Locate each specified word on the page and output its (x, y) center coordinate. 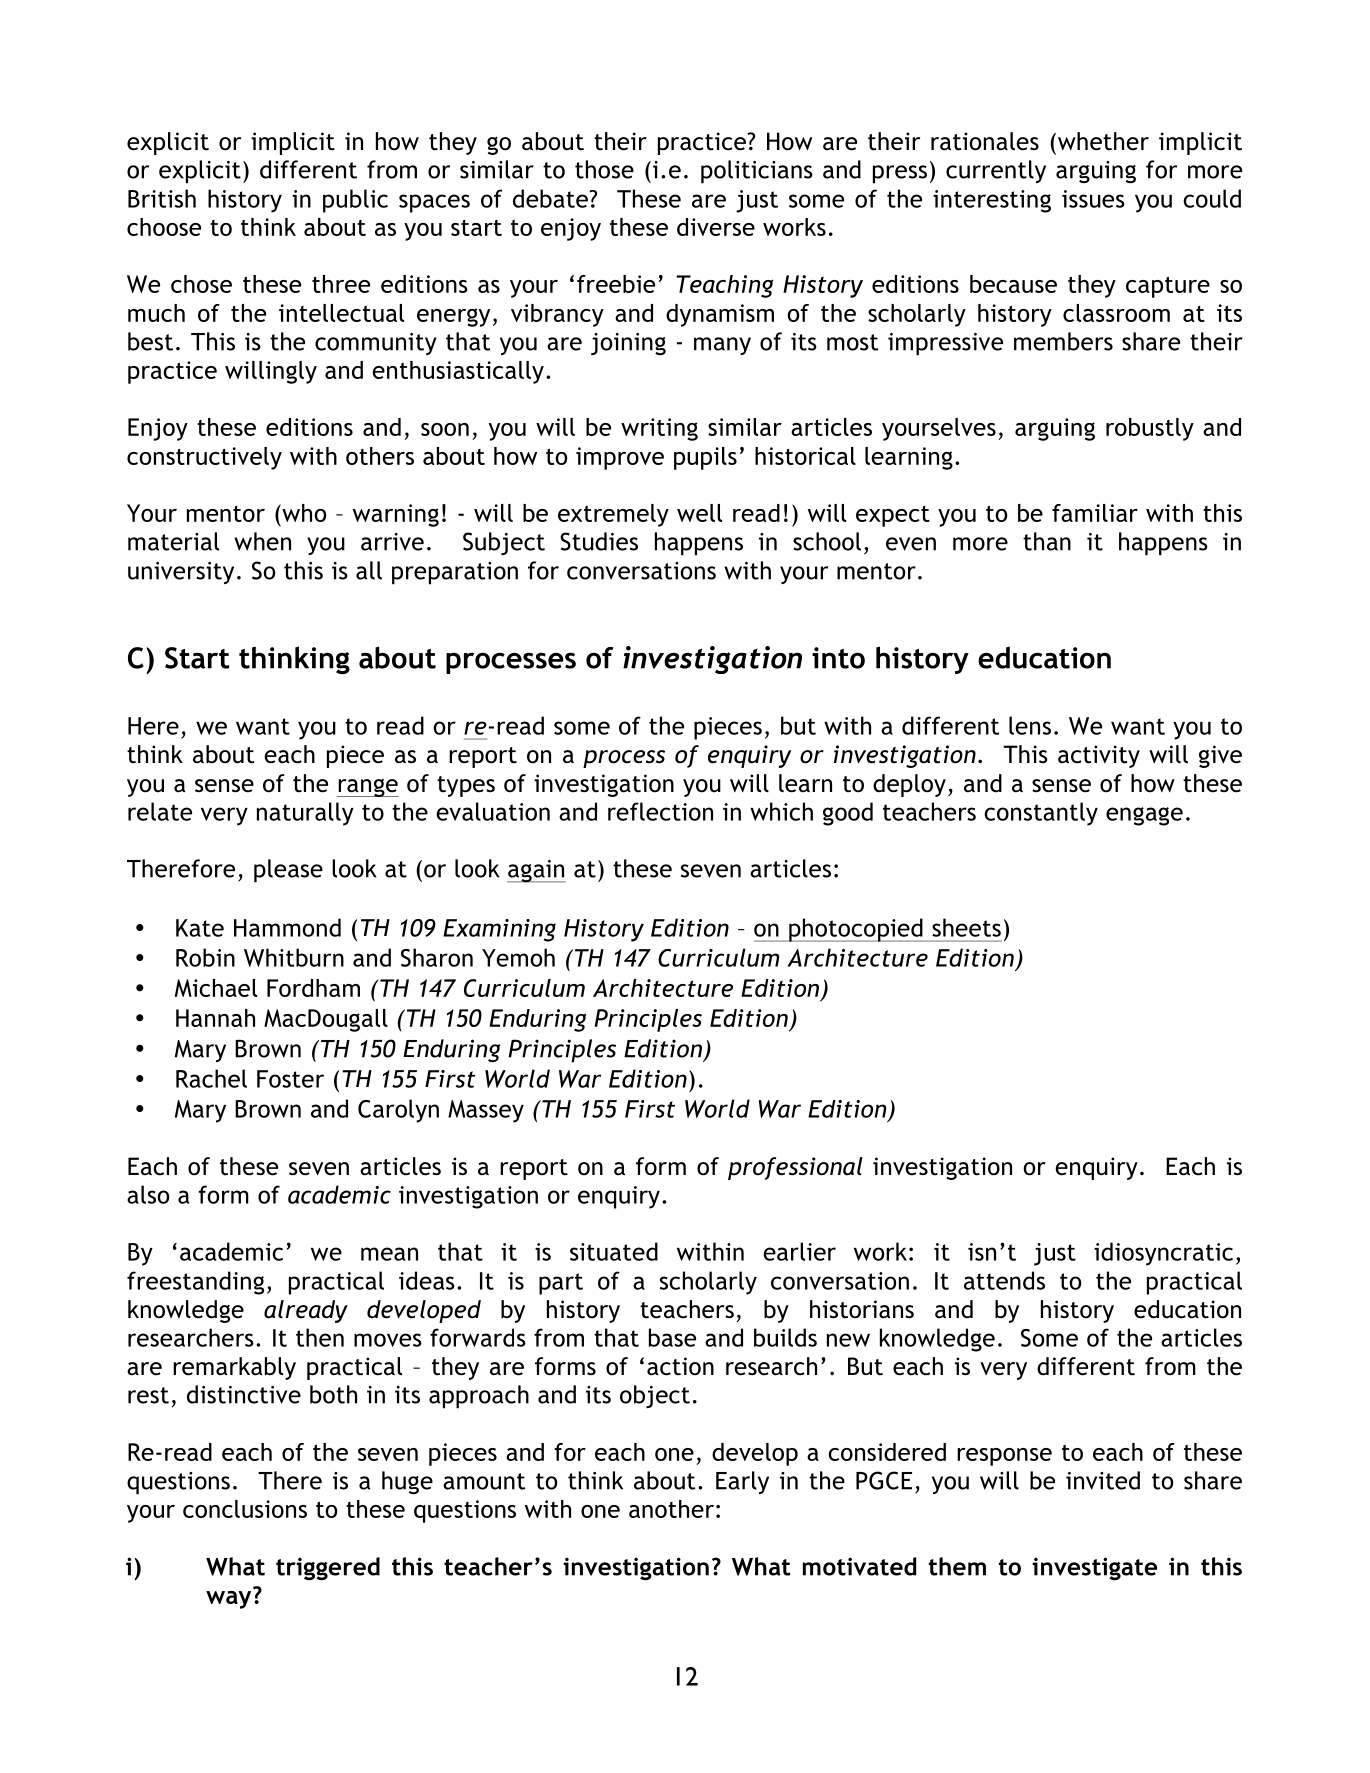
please (288, 871)
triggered (328, 1568)
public (355, 201)
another (671, 1509)
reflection (660, 811)
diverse (716, 227)
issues (1093, 199)
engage (1144, 816)
